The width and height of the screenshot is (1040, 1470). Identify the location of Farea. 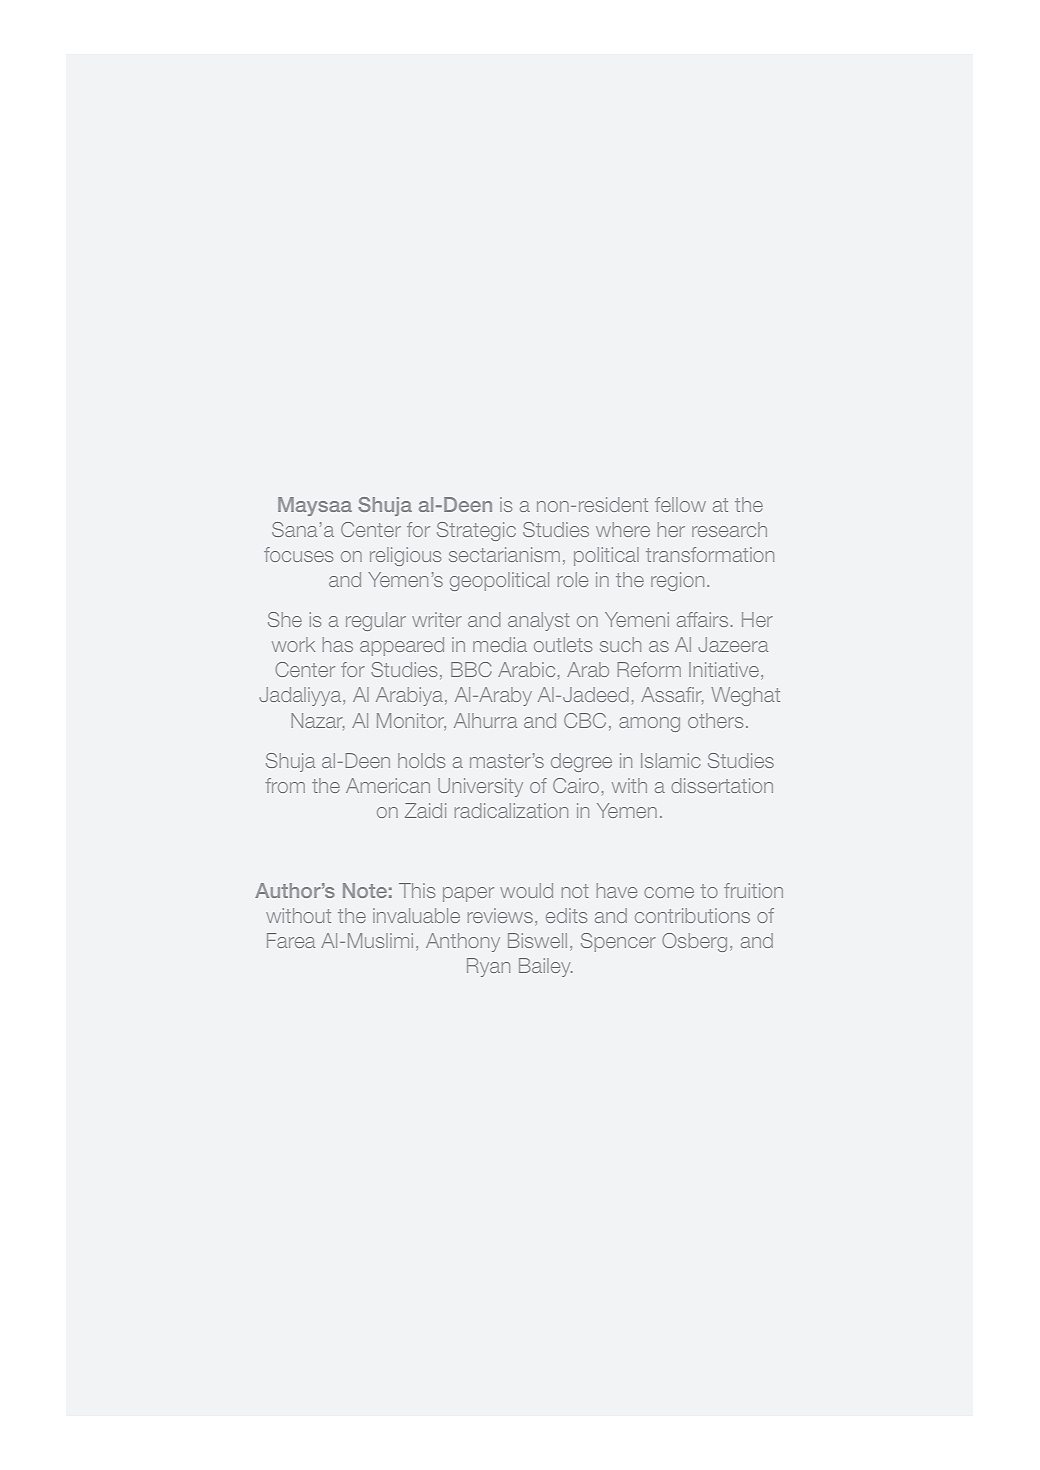
(291, 940).
